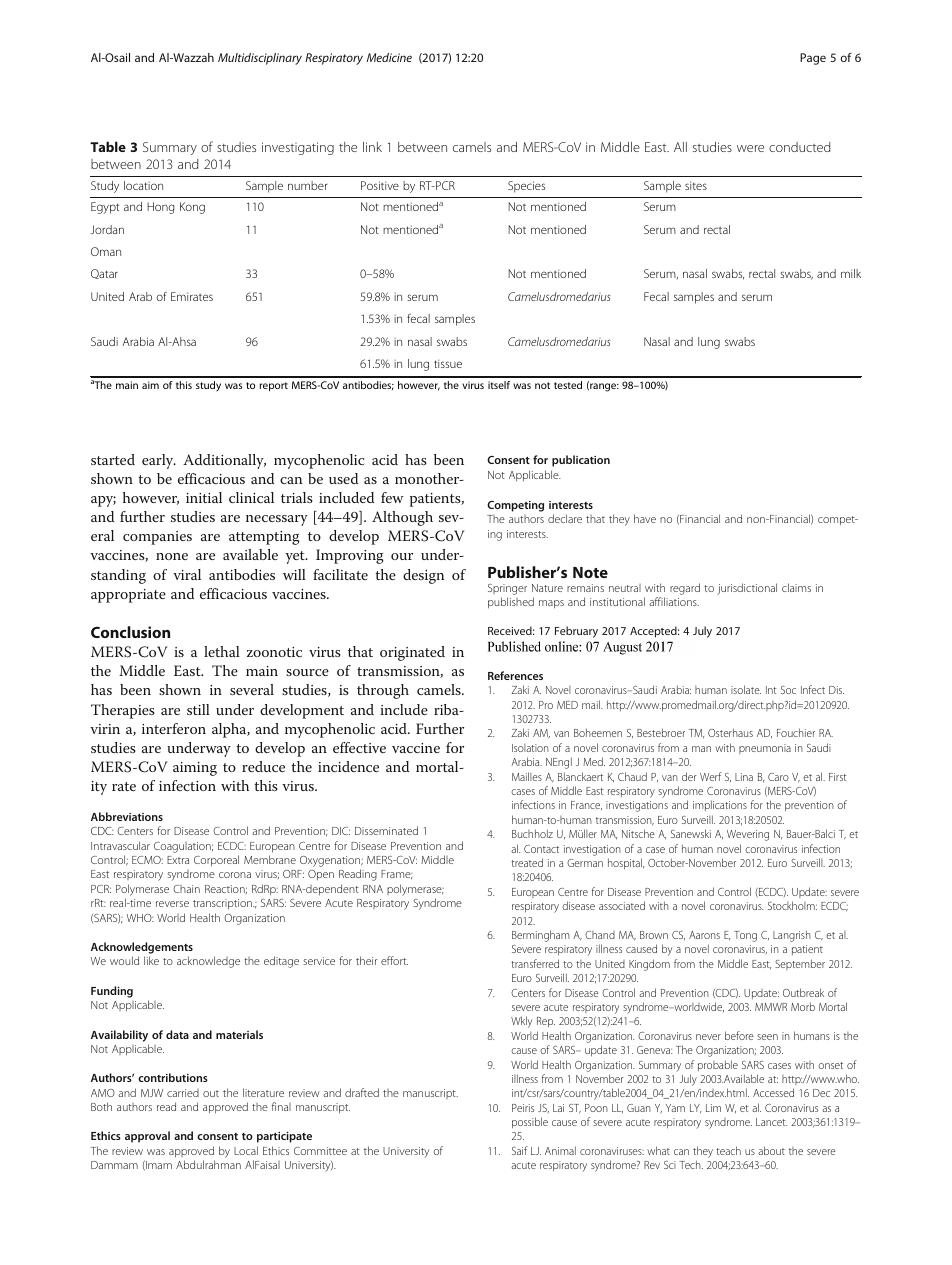 This screenshot has width=952, height=1265. Describe the element at coordinates (520, 1150) in the screenshot. I see `Saif` at that location.
